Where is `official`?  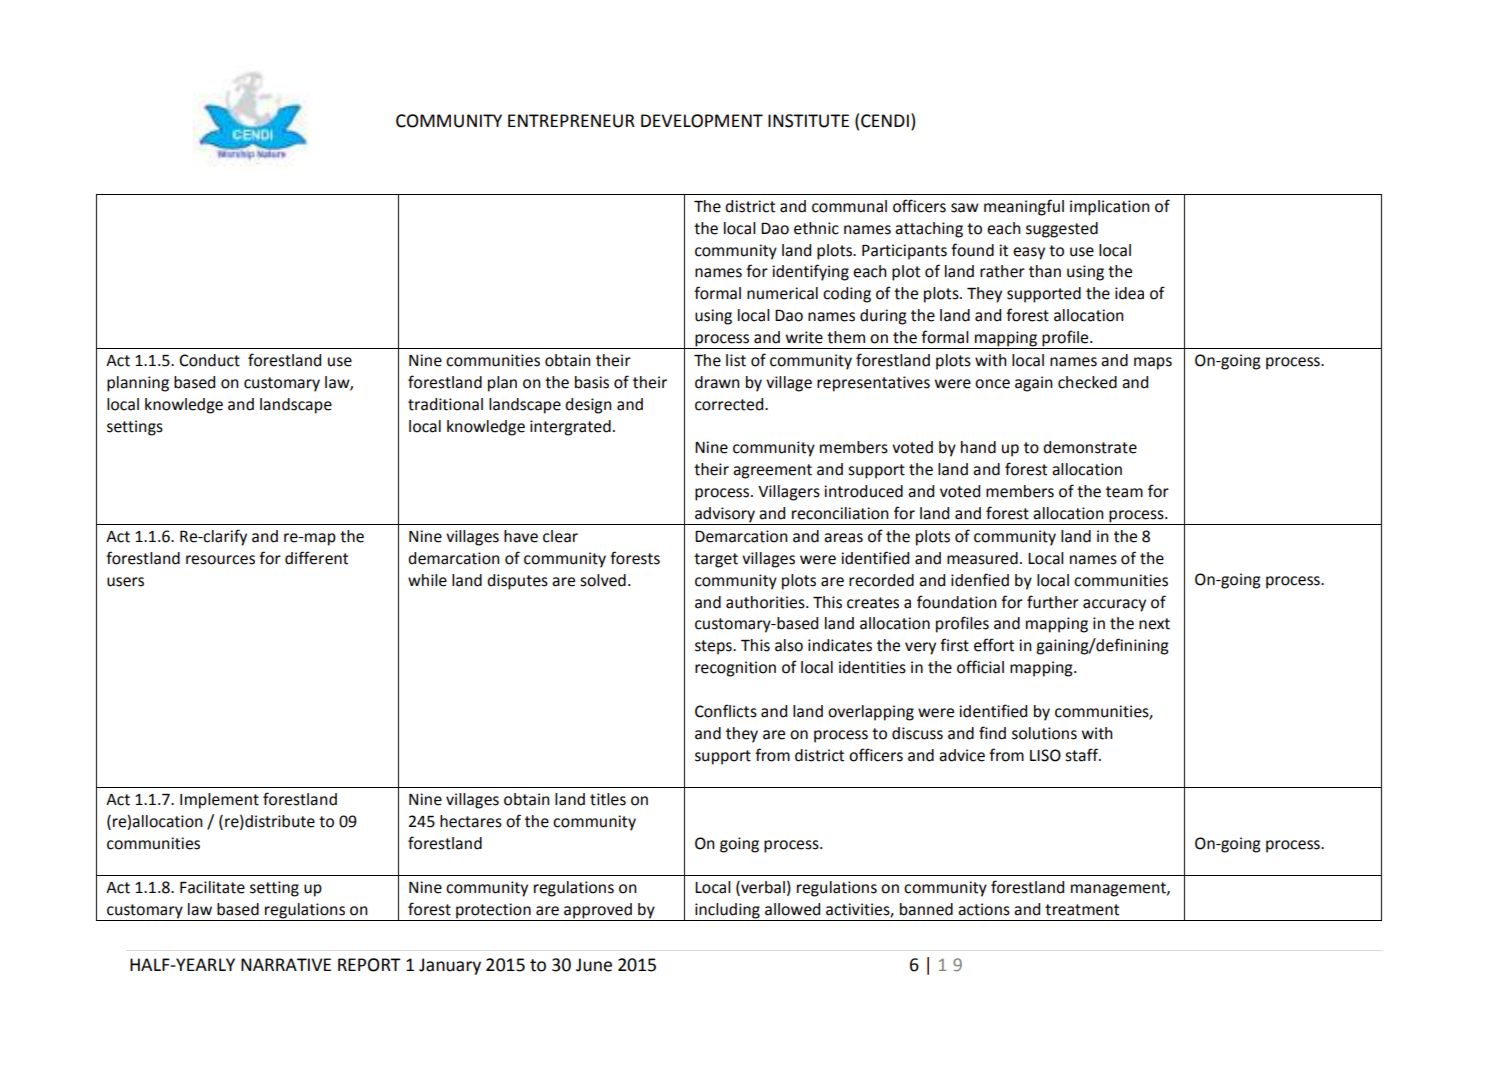
official is located at coordinates (980, 667).
